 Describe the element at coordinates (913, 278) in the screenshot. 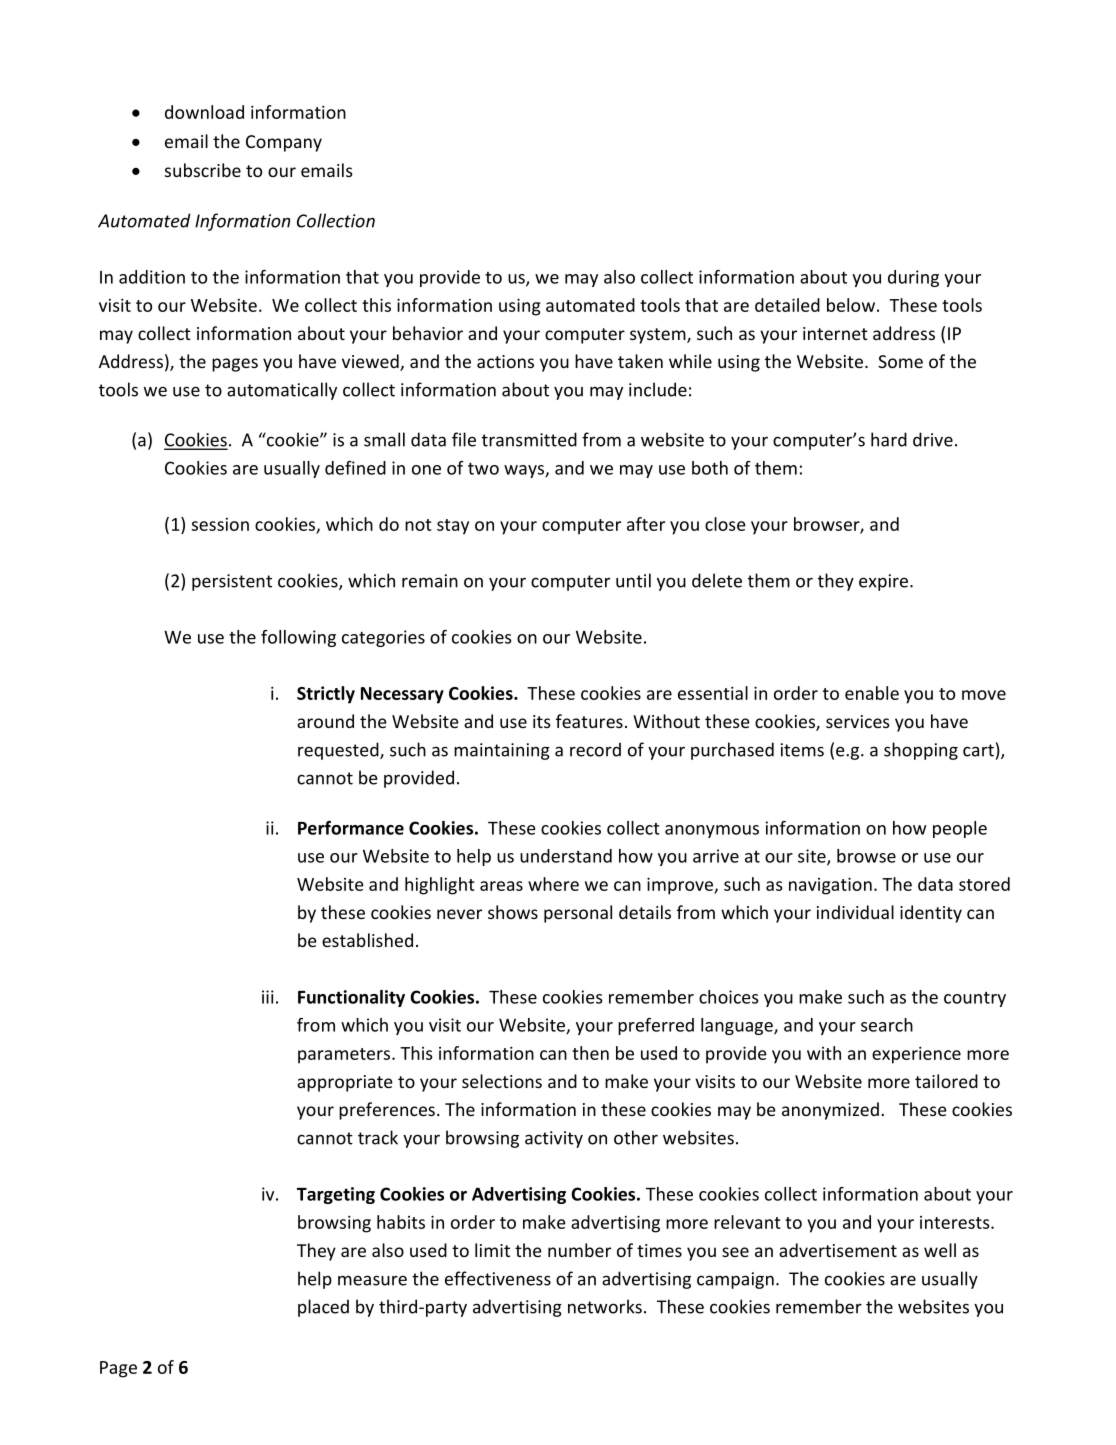

I see `during` at that location.
